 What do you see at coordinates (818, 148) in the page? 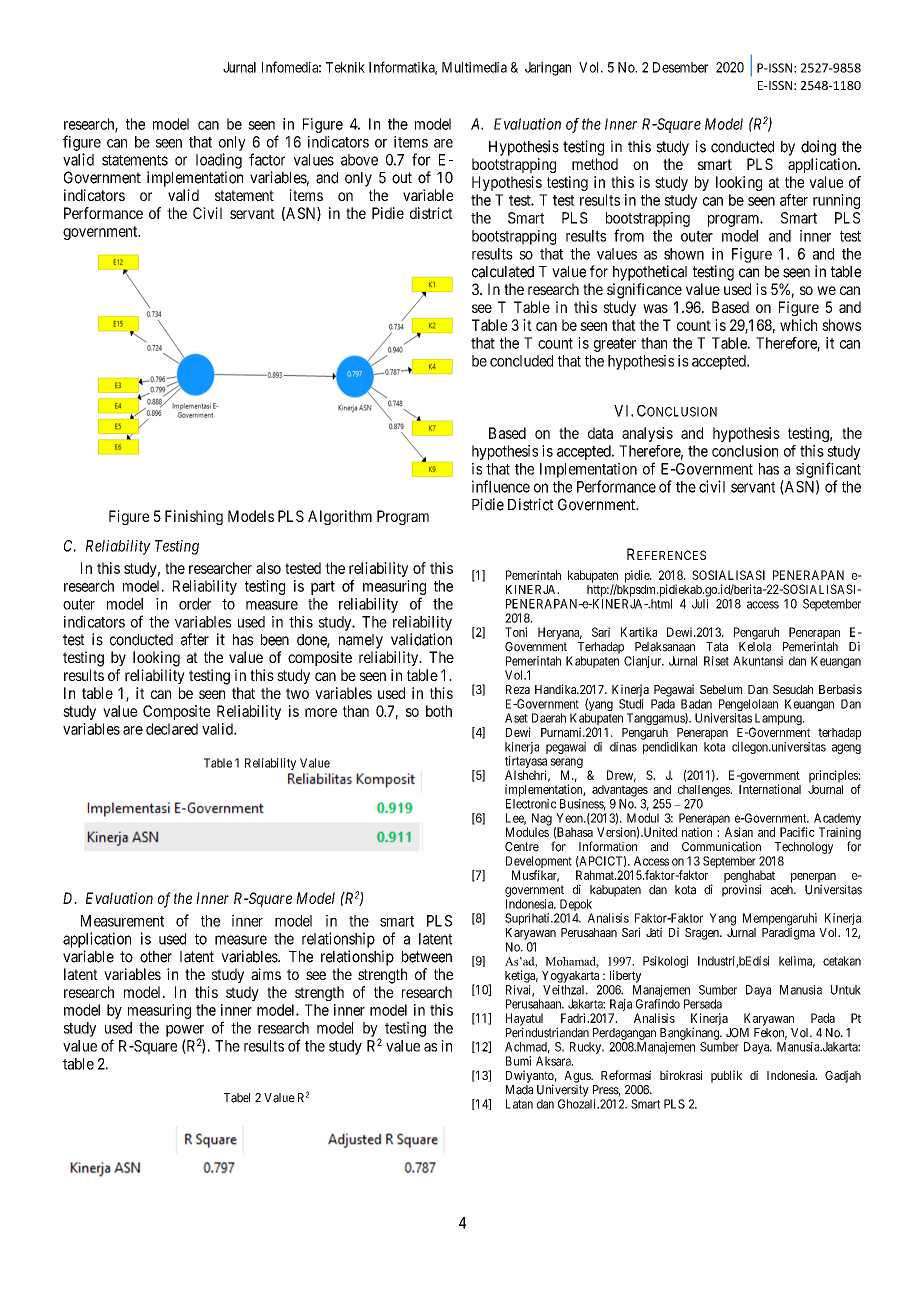
I see `doing` at bounding box center [818, 148].
